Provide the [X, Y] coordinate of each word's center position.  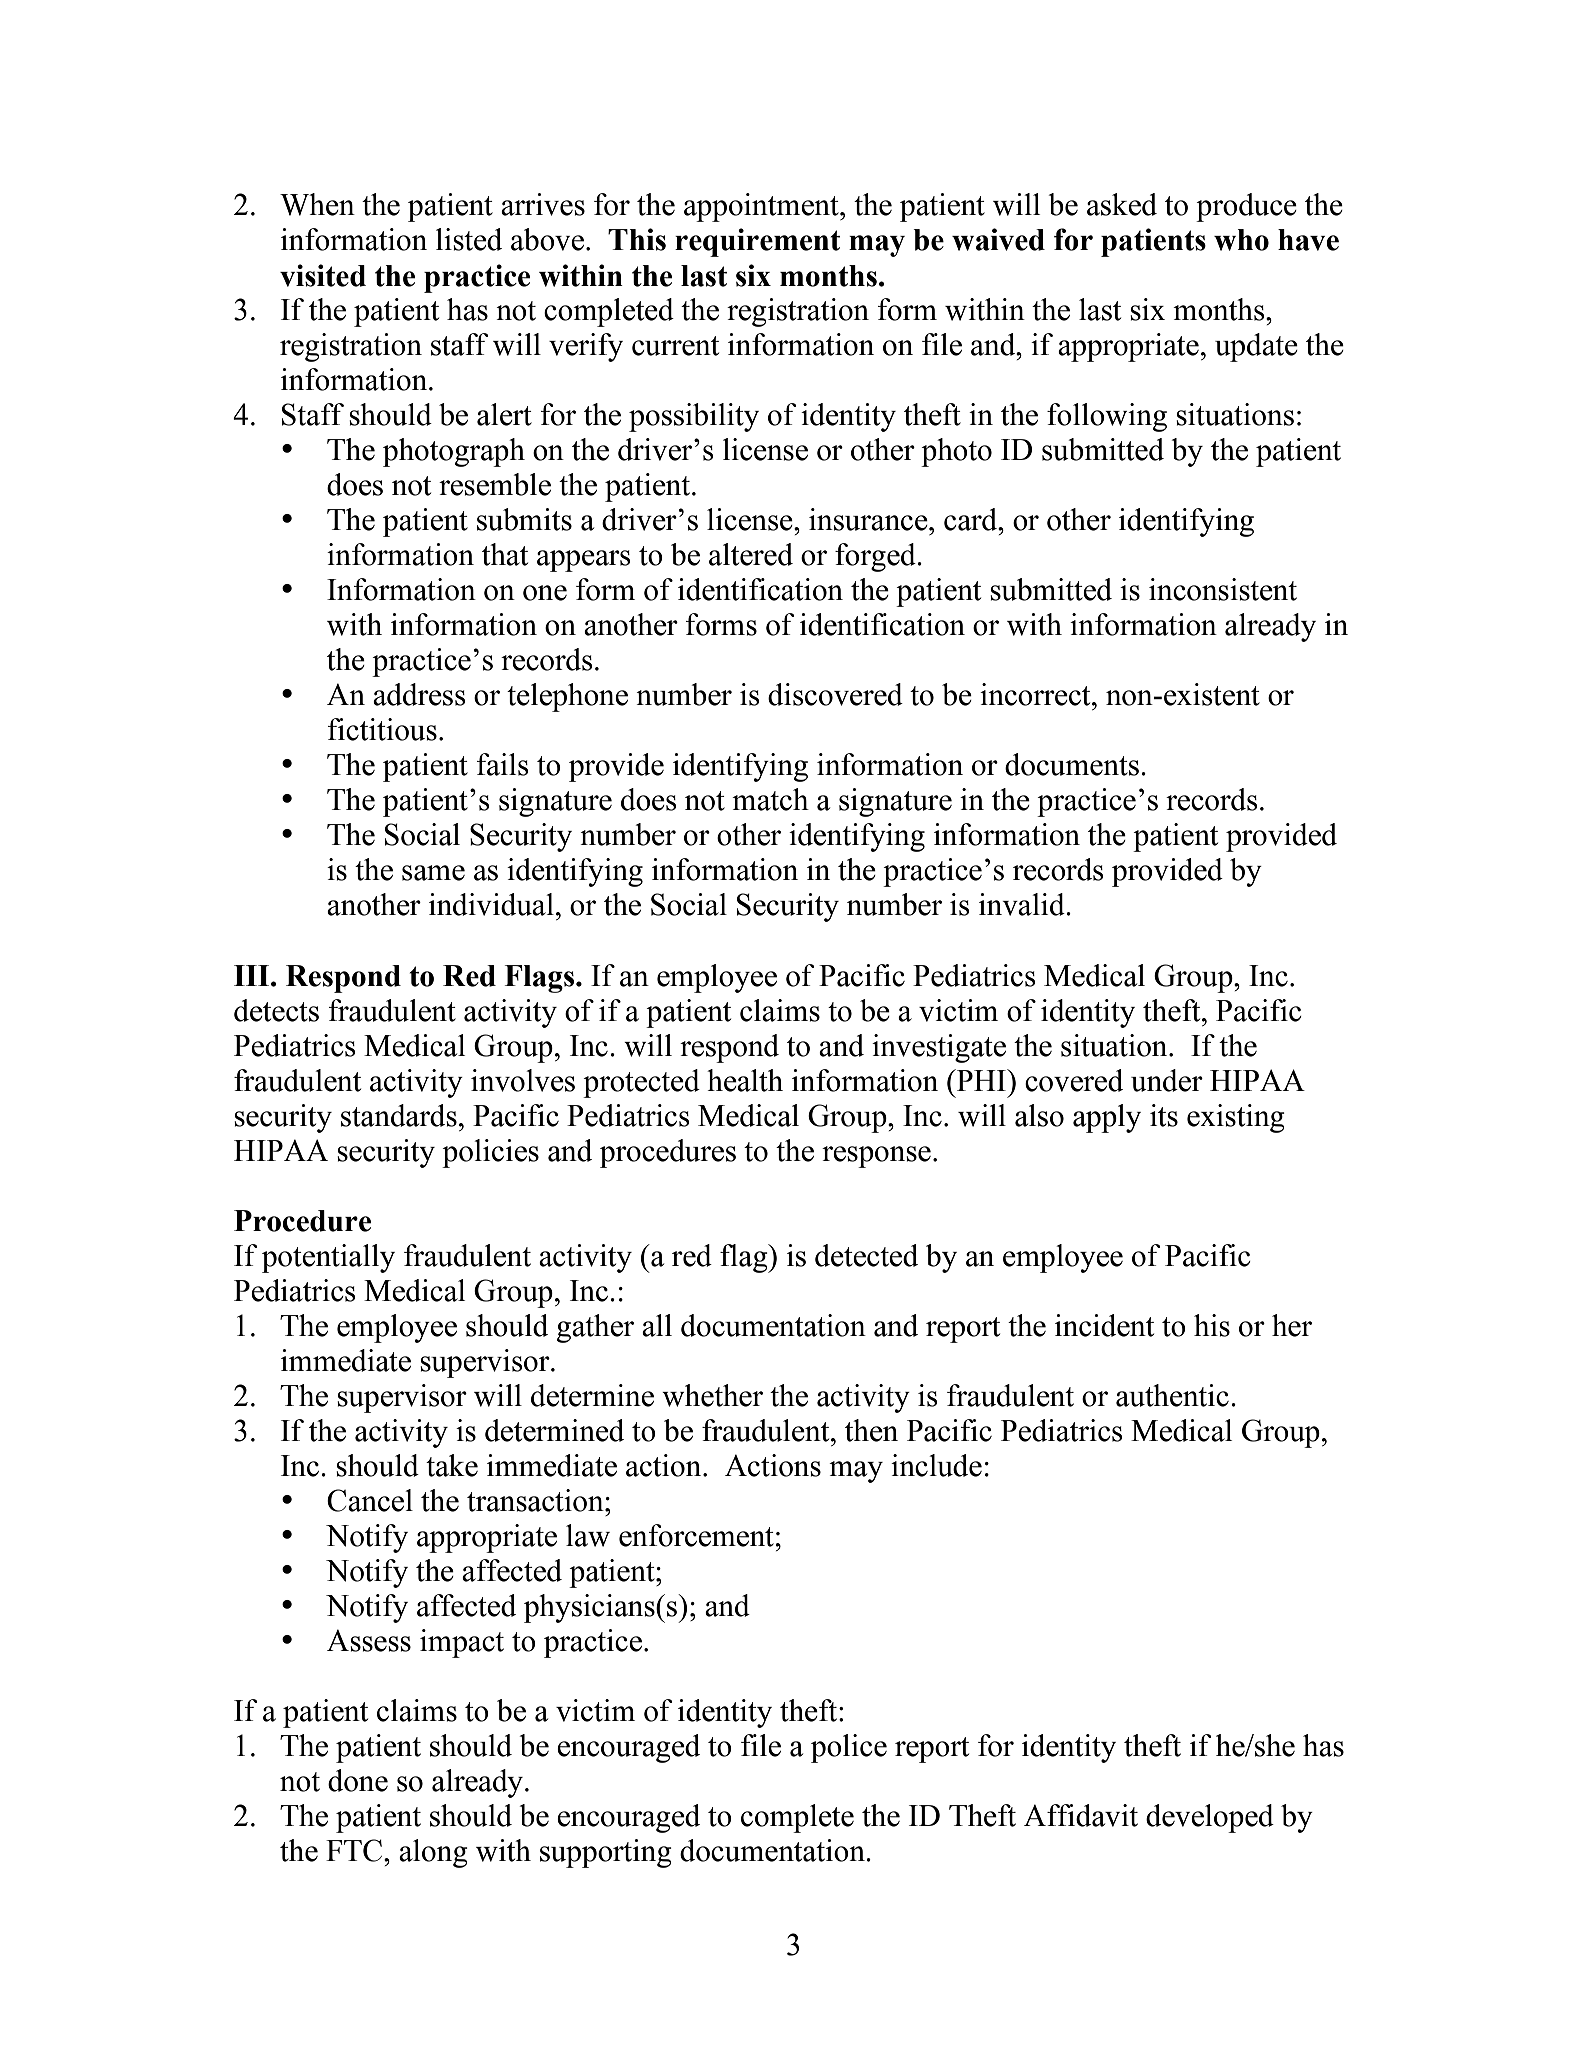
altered [751, 554]
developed [1210, 1818]
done [358, 1780]
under [1167, 1080]
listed [469, 239]
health [745, 1080]
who [1241, 240]
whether [712, 1395]
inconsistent [1223, 589]
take [452, 1465]
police [849, 1748]
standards [399, 1115]
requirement [757, 242]
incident [1104, 1325]
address [419, 694]
